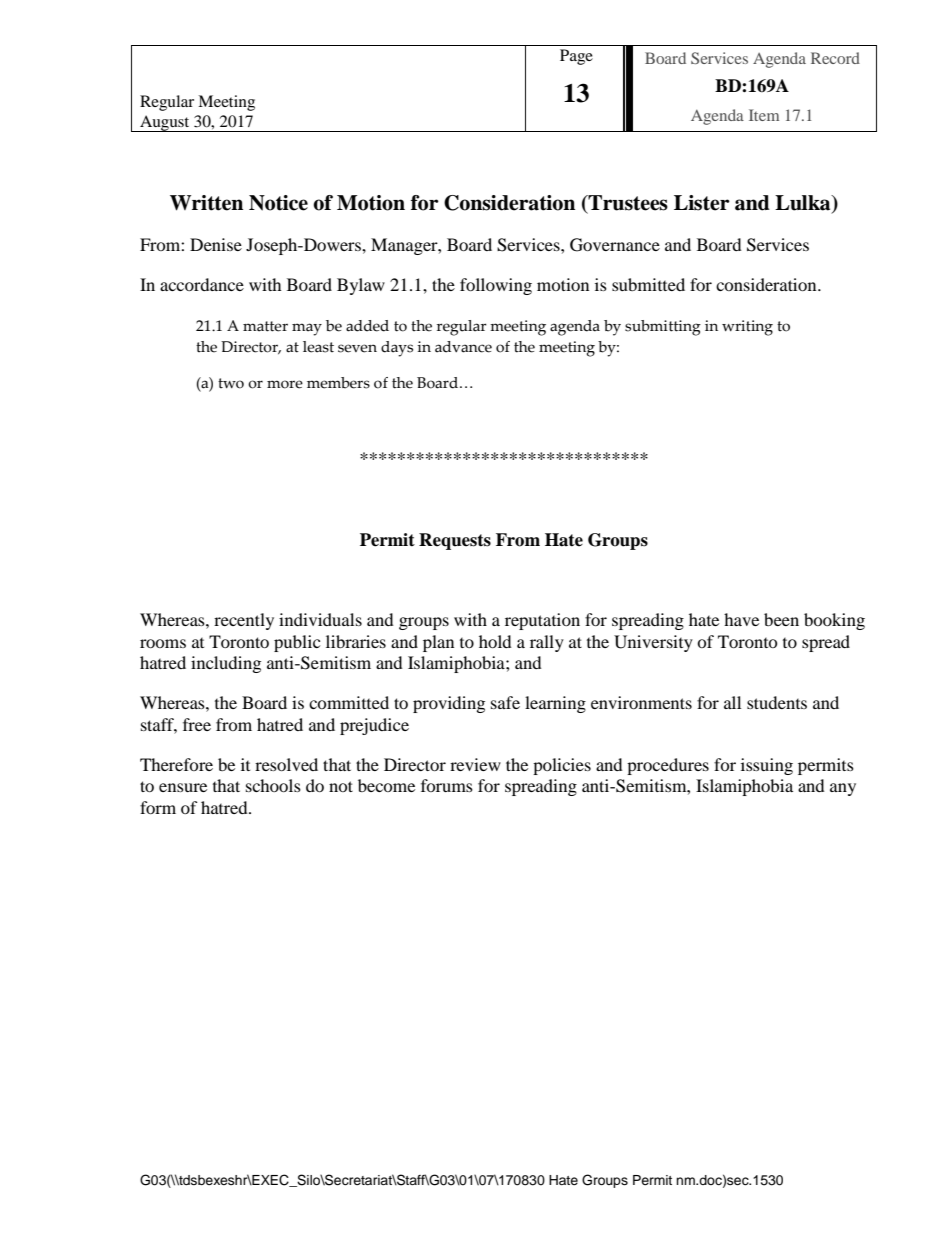 This page has height=1233, width=952. What do you see at coordinates (764, 115) in the page?
I see `Item` at bounding box center [764, 115].
